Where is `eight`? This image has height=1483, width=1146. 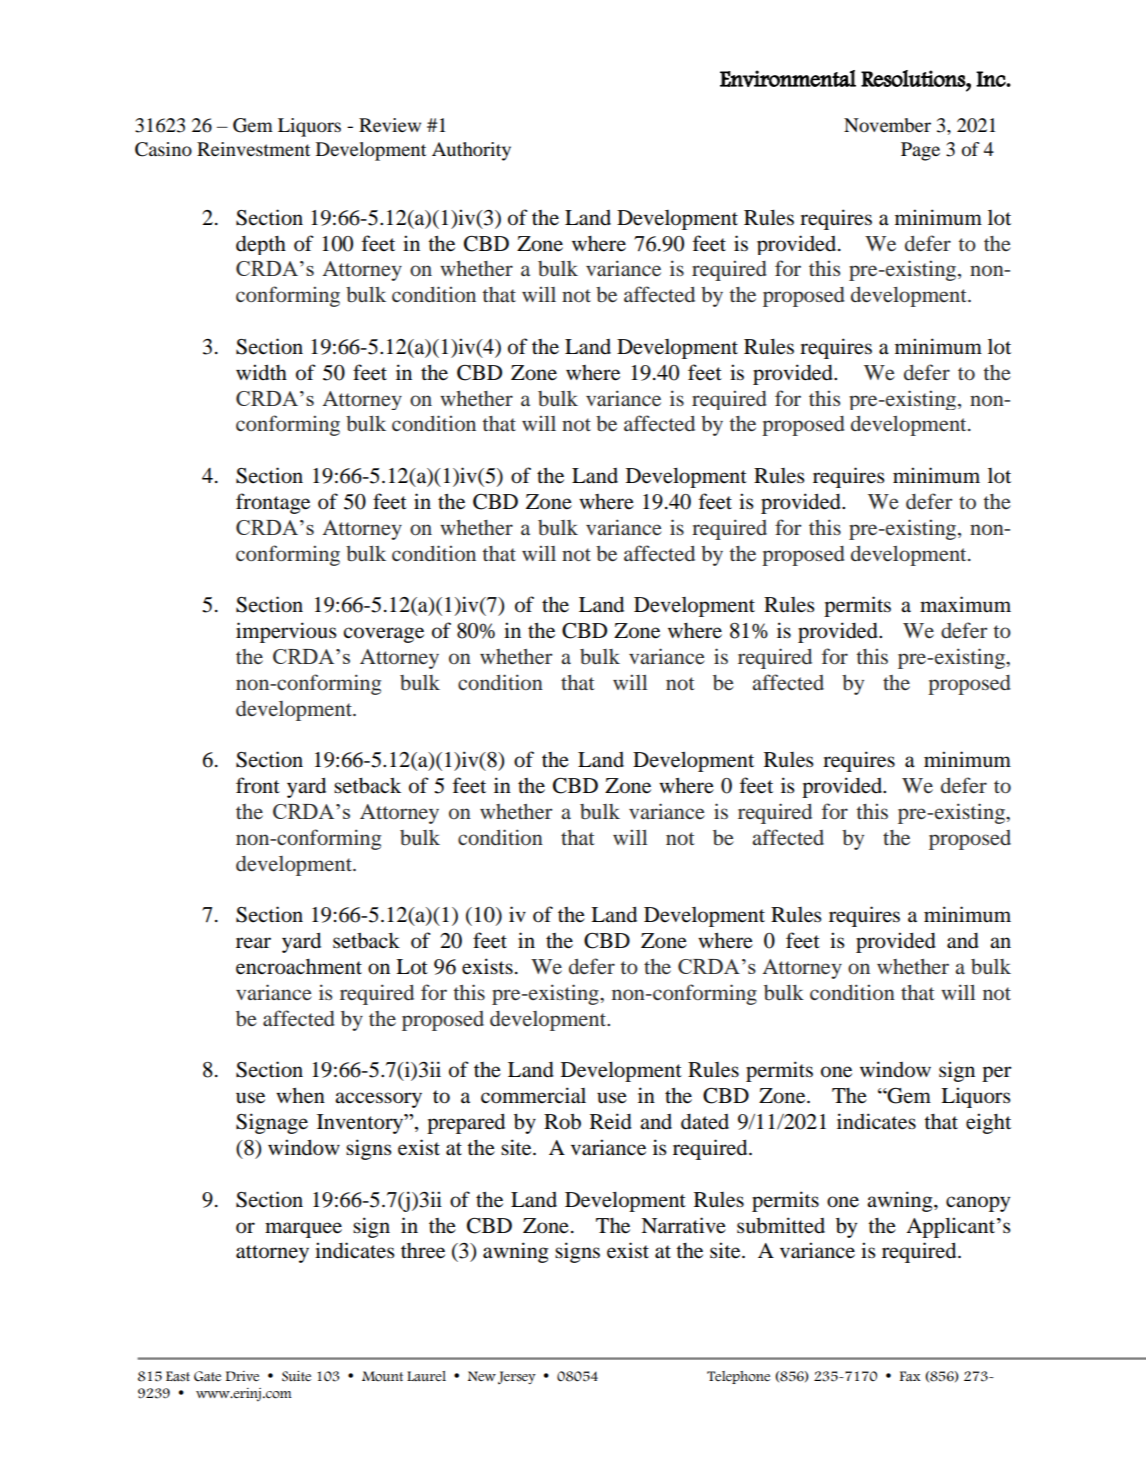 eight is located at coordinates (988, 1123).
